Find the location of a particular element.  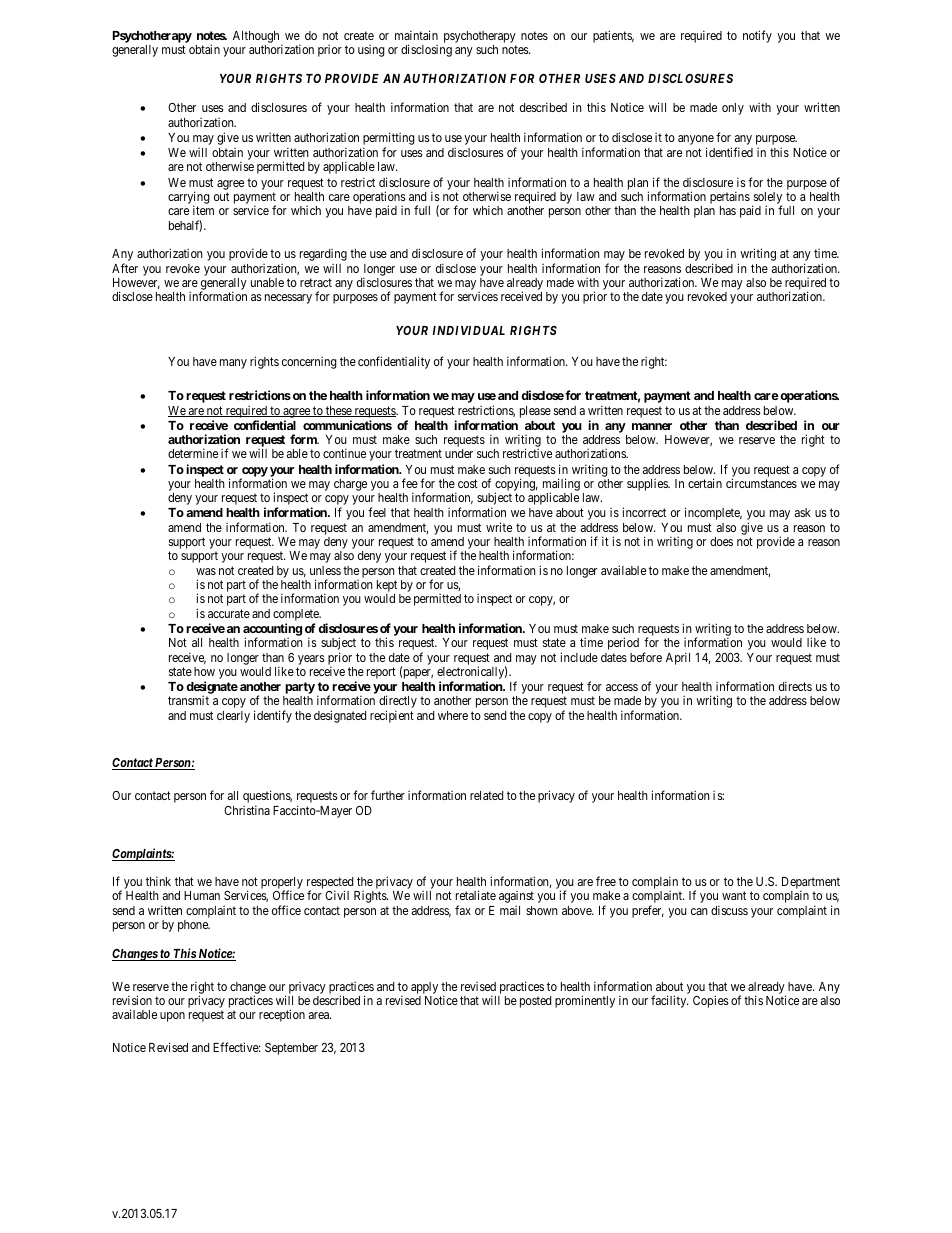

report is located at coordinates (381, 673).
